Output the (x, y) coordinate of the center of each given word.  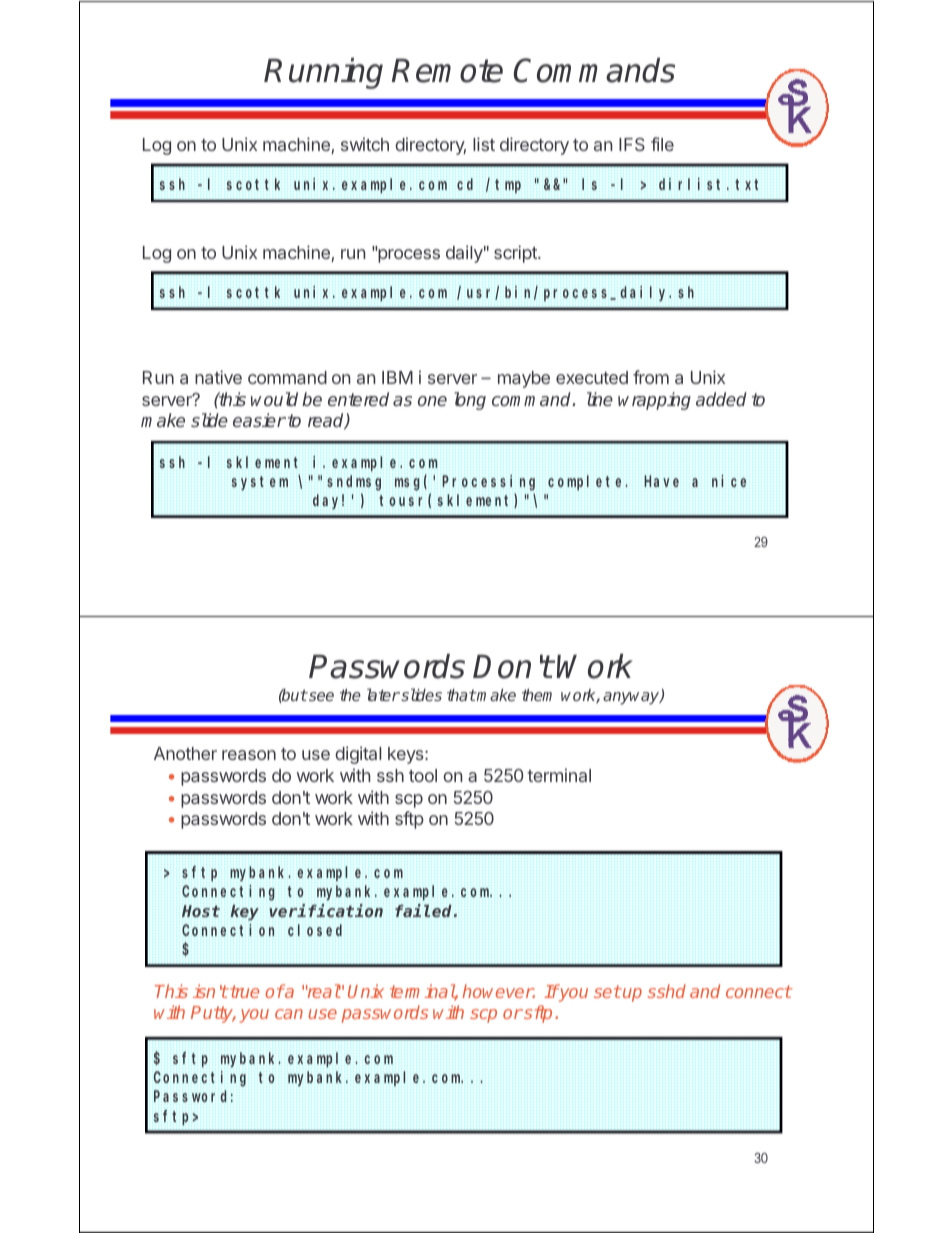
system (260, 483)
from (651, 377)
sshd (667, 991)
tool (423, 775)
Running (323, 73)
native (218, 377)
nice (730, 482)
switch (365, 144)
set (607, 991)
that (461, 695)
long (470, 401)
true (243, 991)
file (662, 144)
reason (249, 755)
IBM (397, 377)
